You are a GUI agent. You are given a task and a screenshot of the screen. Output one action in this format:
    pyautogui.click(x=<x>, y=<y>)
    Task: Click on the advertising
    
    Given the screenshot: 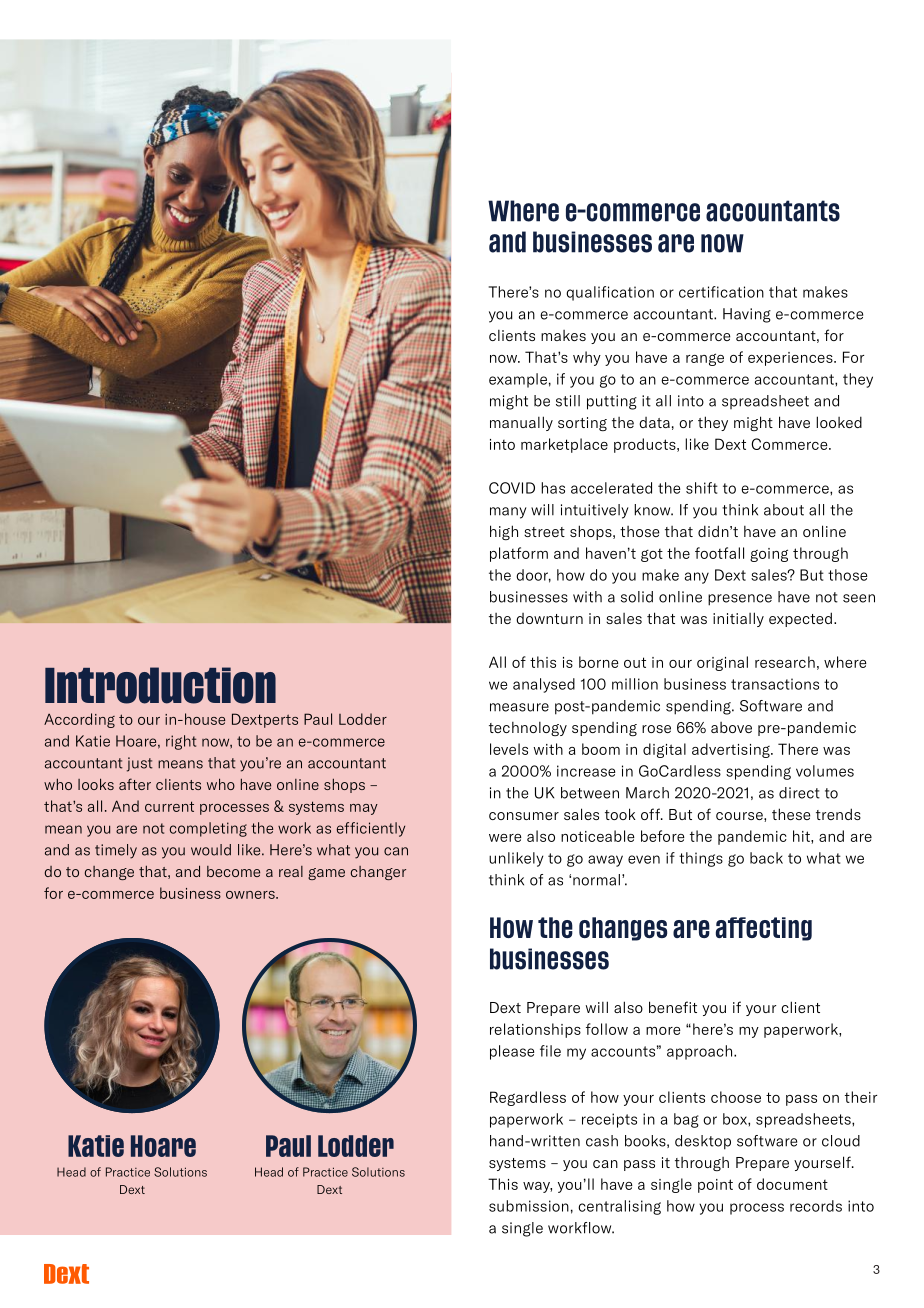 What is the action you would take?
    pyautogui.click(x=732, y=750)
